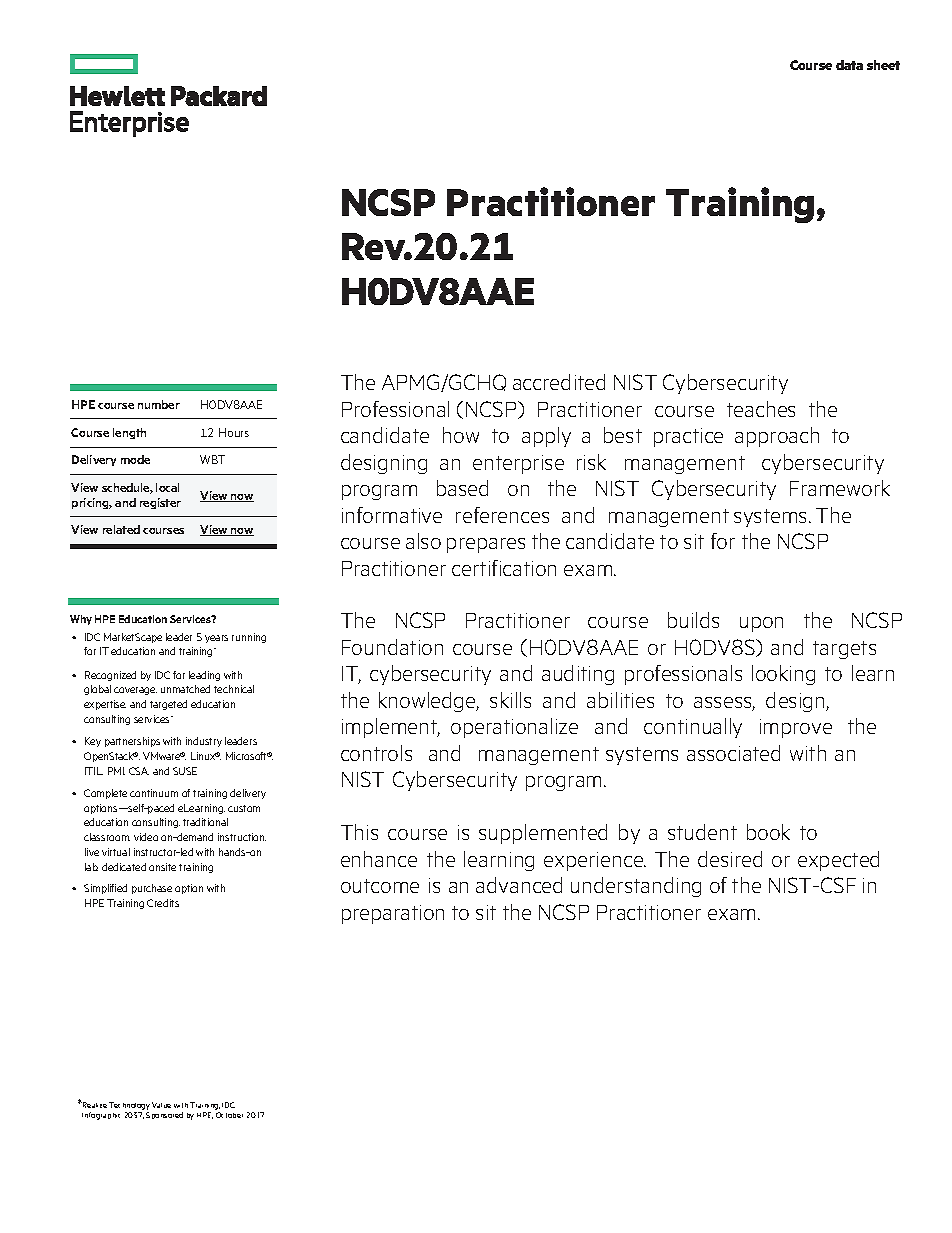 This page has width=952, height=1233. What do you see at coordinates (883, 65) in the page?
I see `sheet` at bounding box center [883, 65].
